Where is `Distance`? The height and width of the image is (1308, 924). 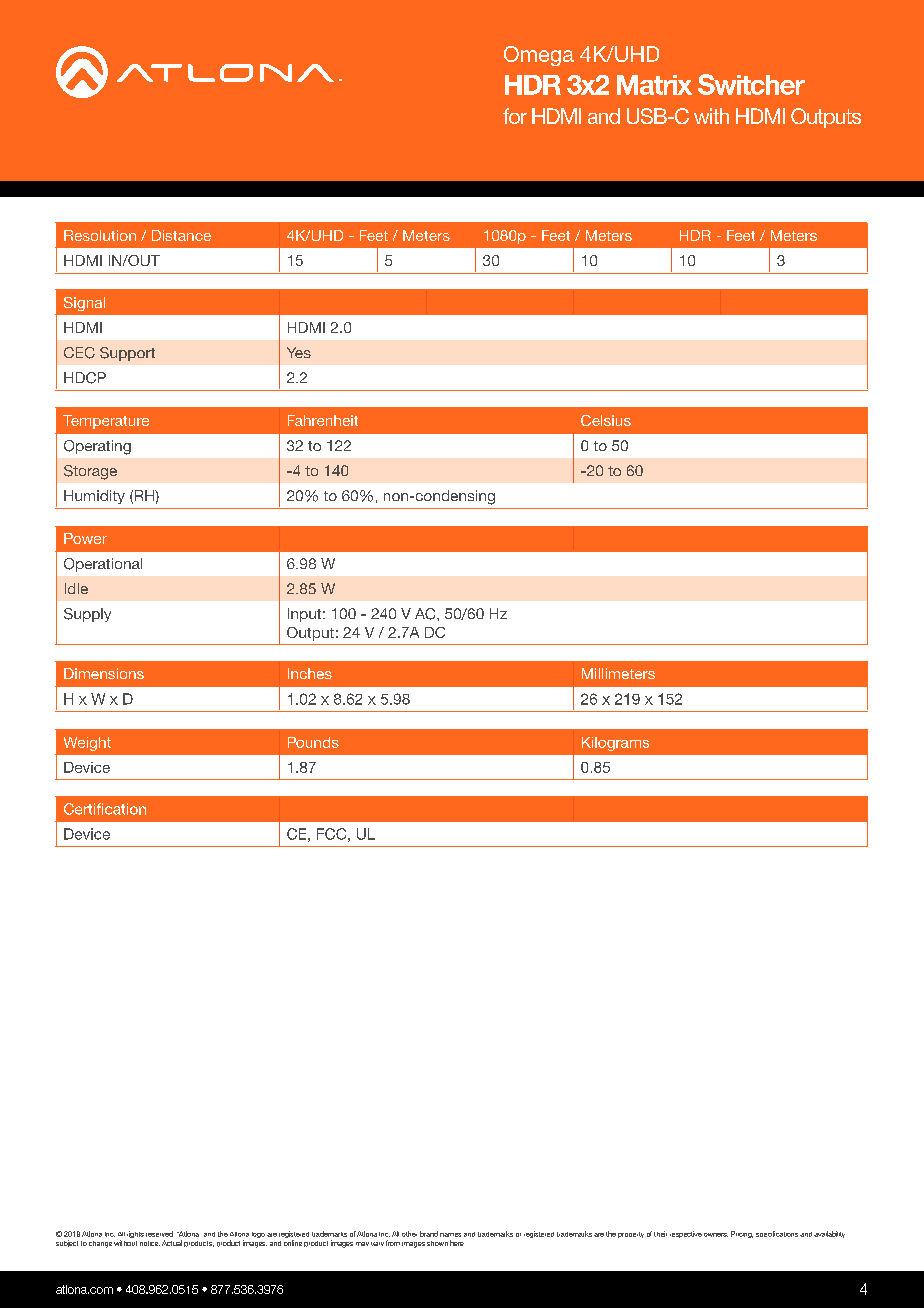
Distance is located at coordinates (181, 235).
